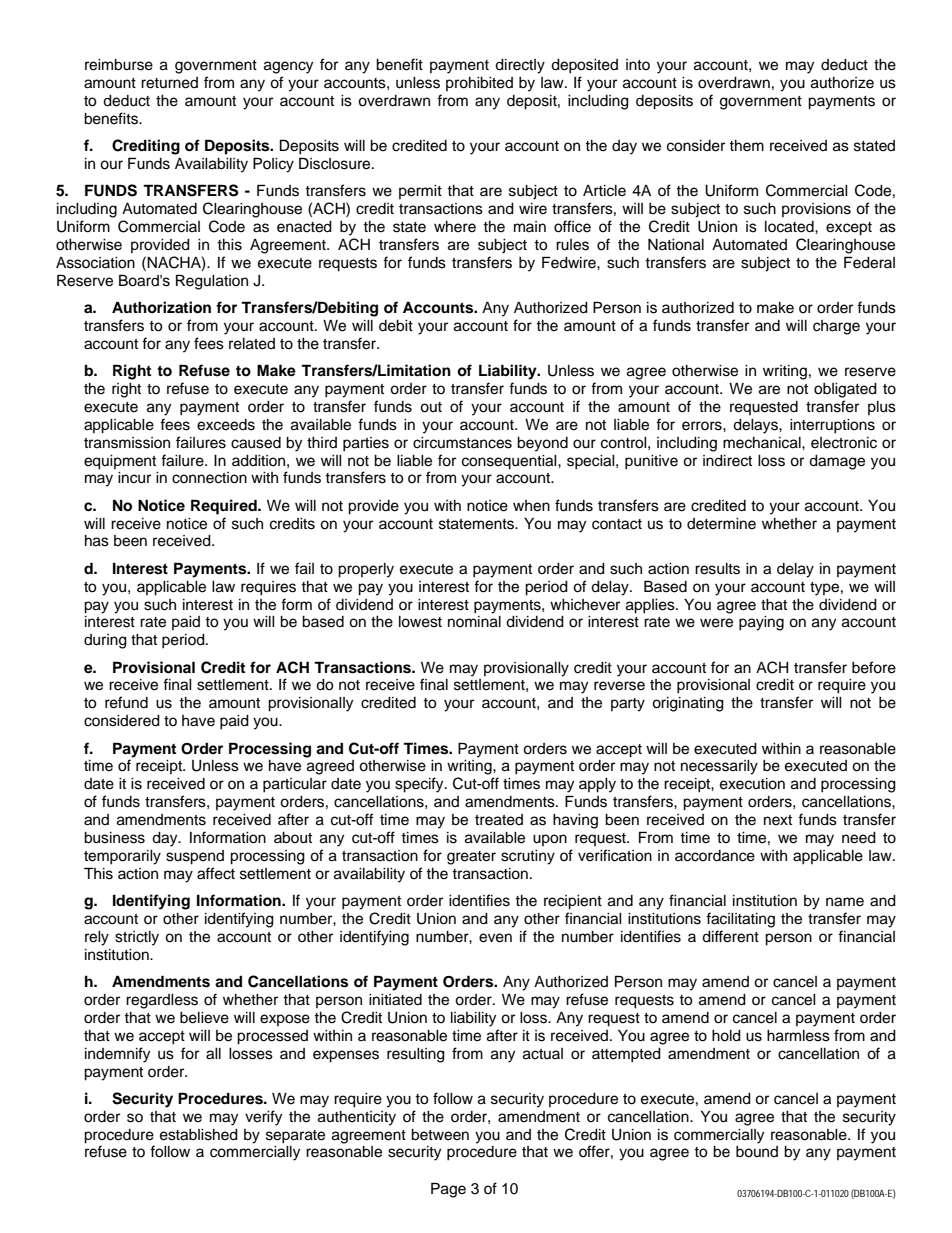  I want to click on paying, so click(761, 623).
